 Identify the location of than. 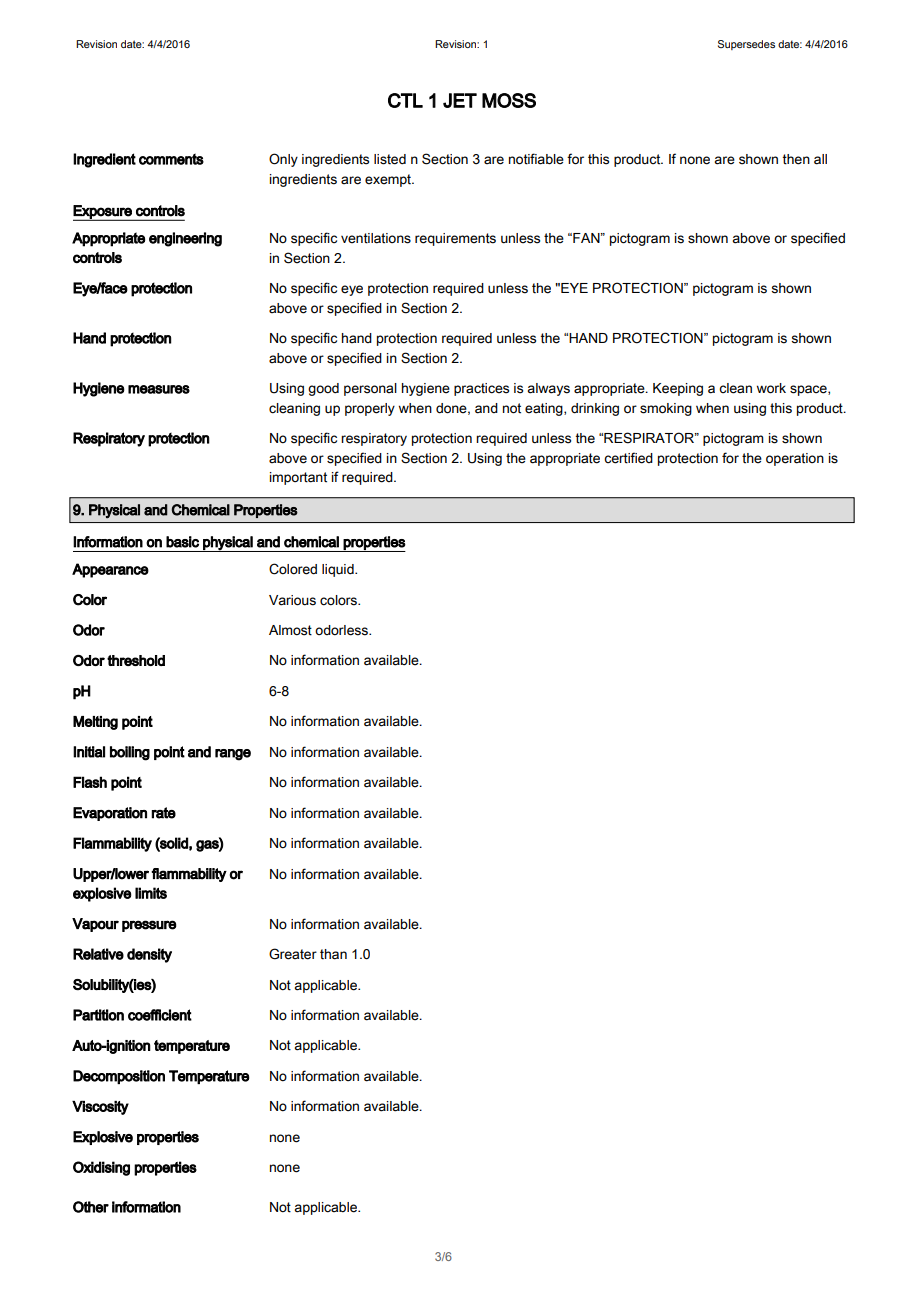
(333, 954).
